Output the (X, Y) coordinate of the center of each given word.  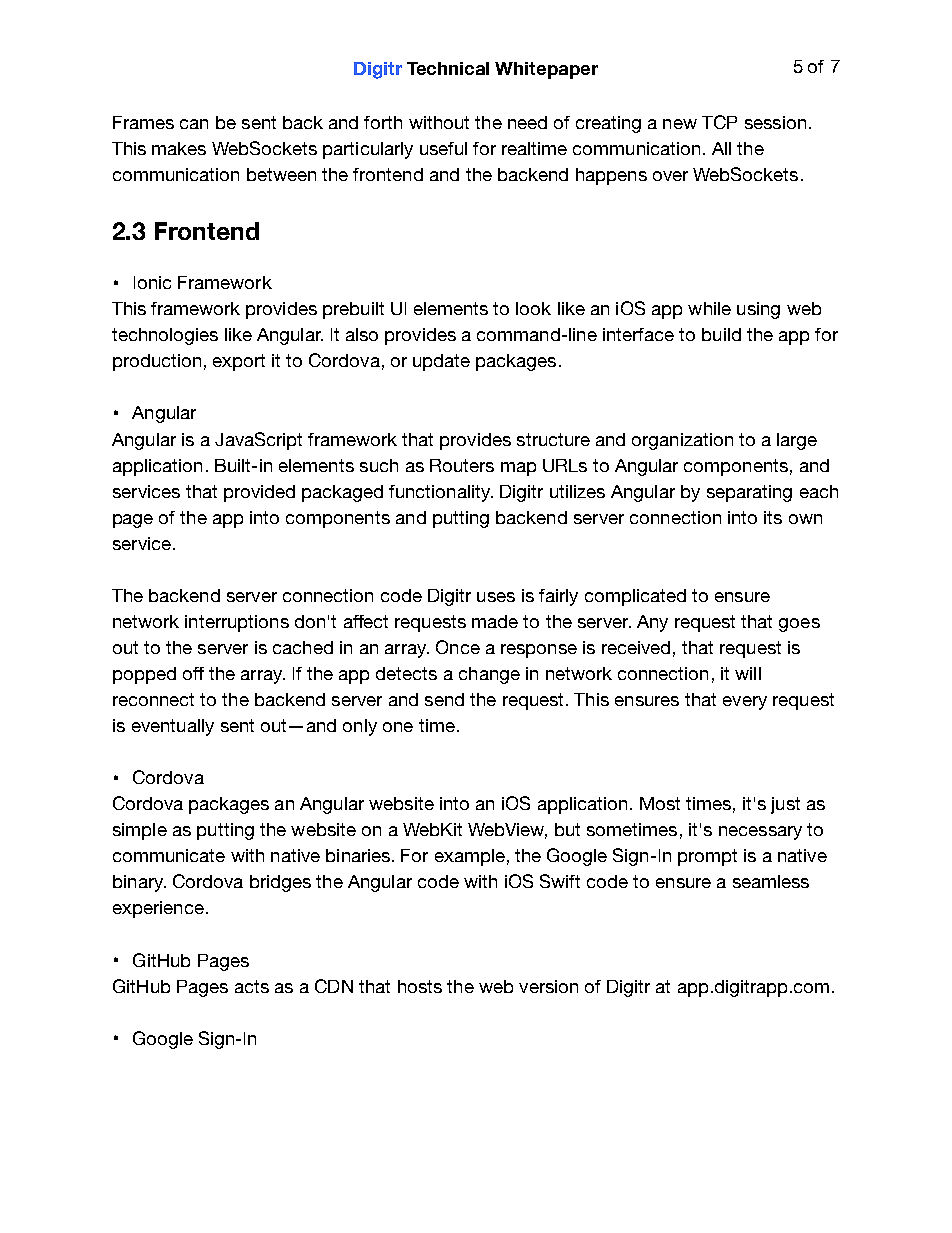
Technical (448, 68)
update (441, 362)
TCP (719, 122)
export (239, 362)
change (489, 675)
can (194, 124)
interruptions (237, 623)
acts (252, 986)
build (721, 334)
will (748, 673)
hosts (420, 986)
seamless (771, 881)
